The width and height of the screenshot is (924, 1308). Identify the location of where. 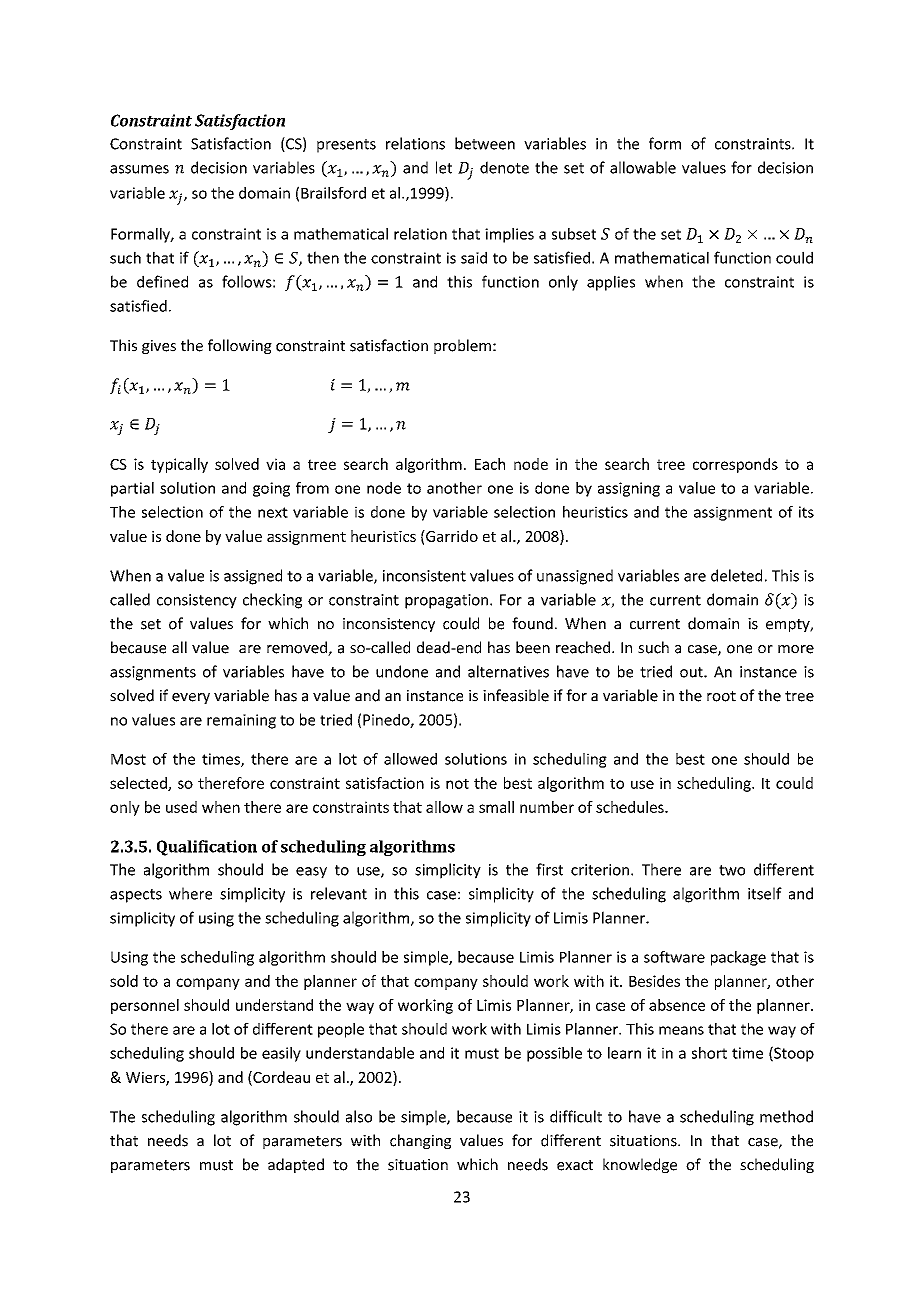
(190, 893).
